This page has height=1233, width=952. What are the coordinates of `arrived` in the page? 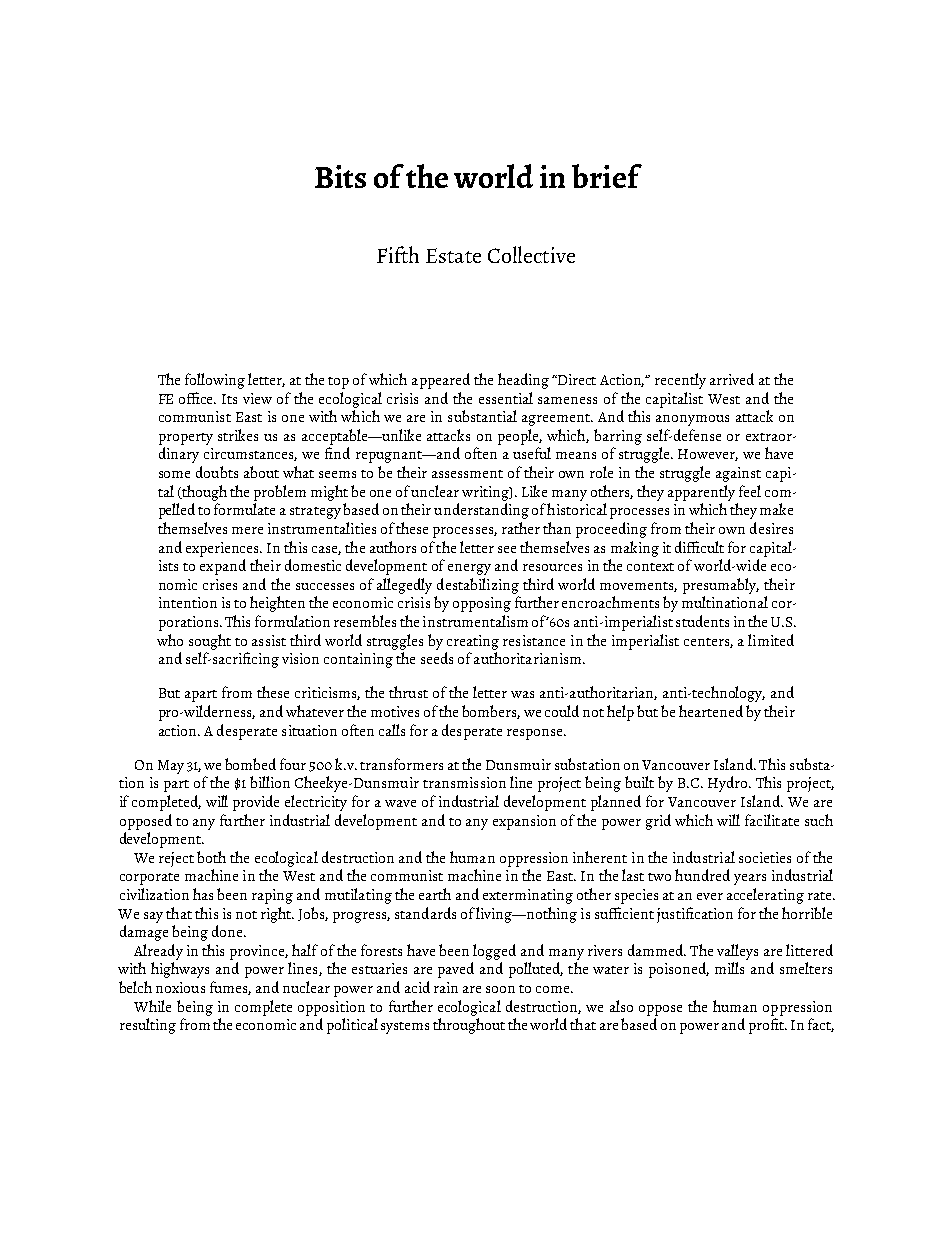 It's located at (732, 379).
